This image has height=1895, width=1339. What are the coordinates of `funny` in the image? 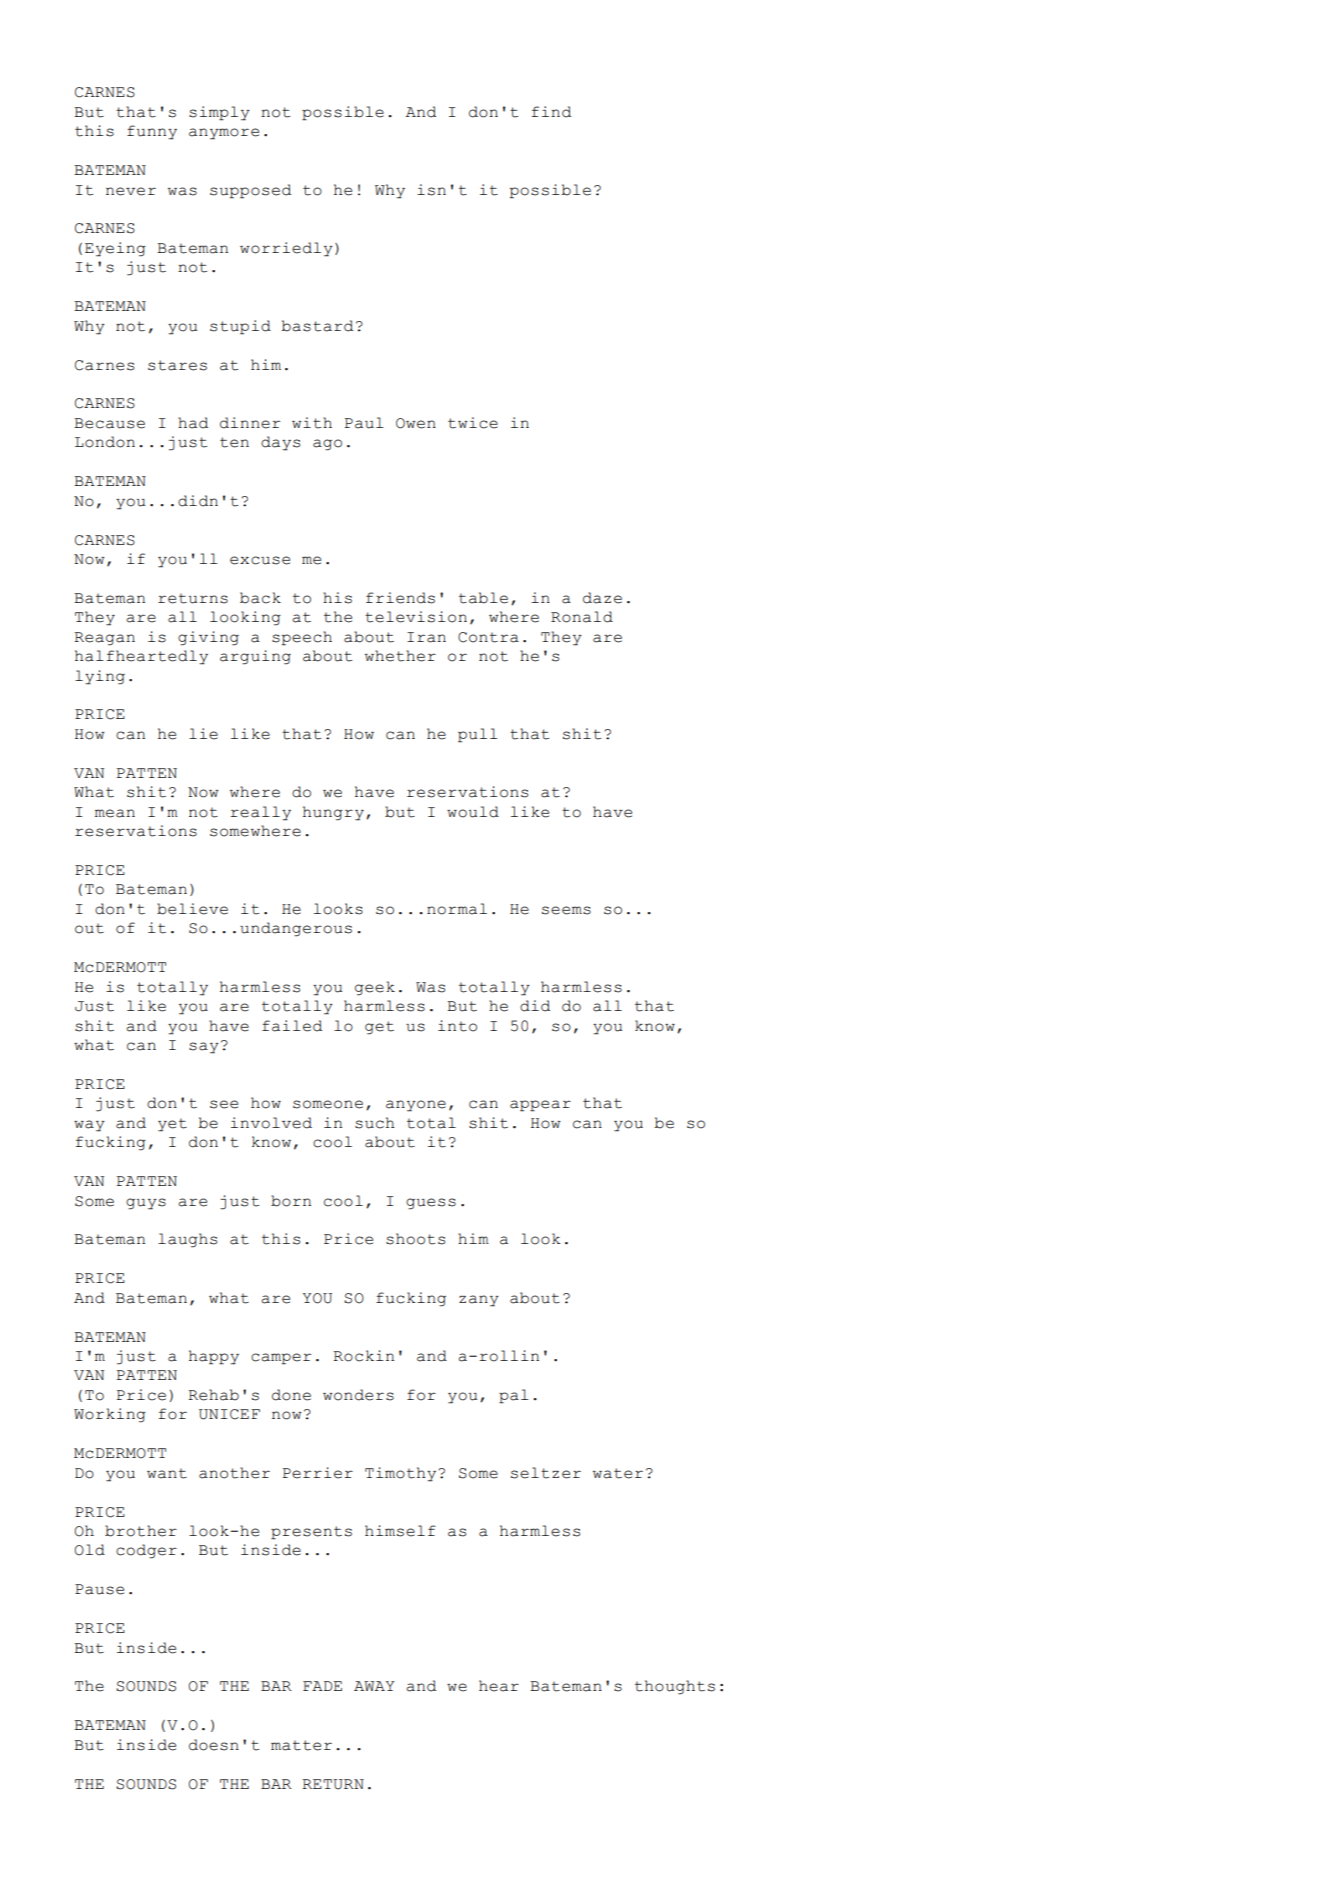 It's located at (152, 132).
